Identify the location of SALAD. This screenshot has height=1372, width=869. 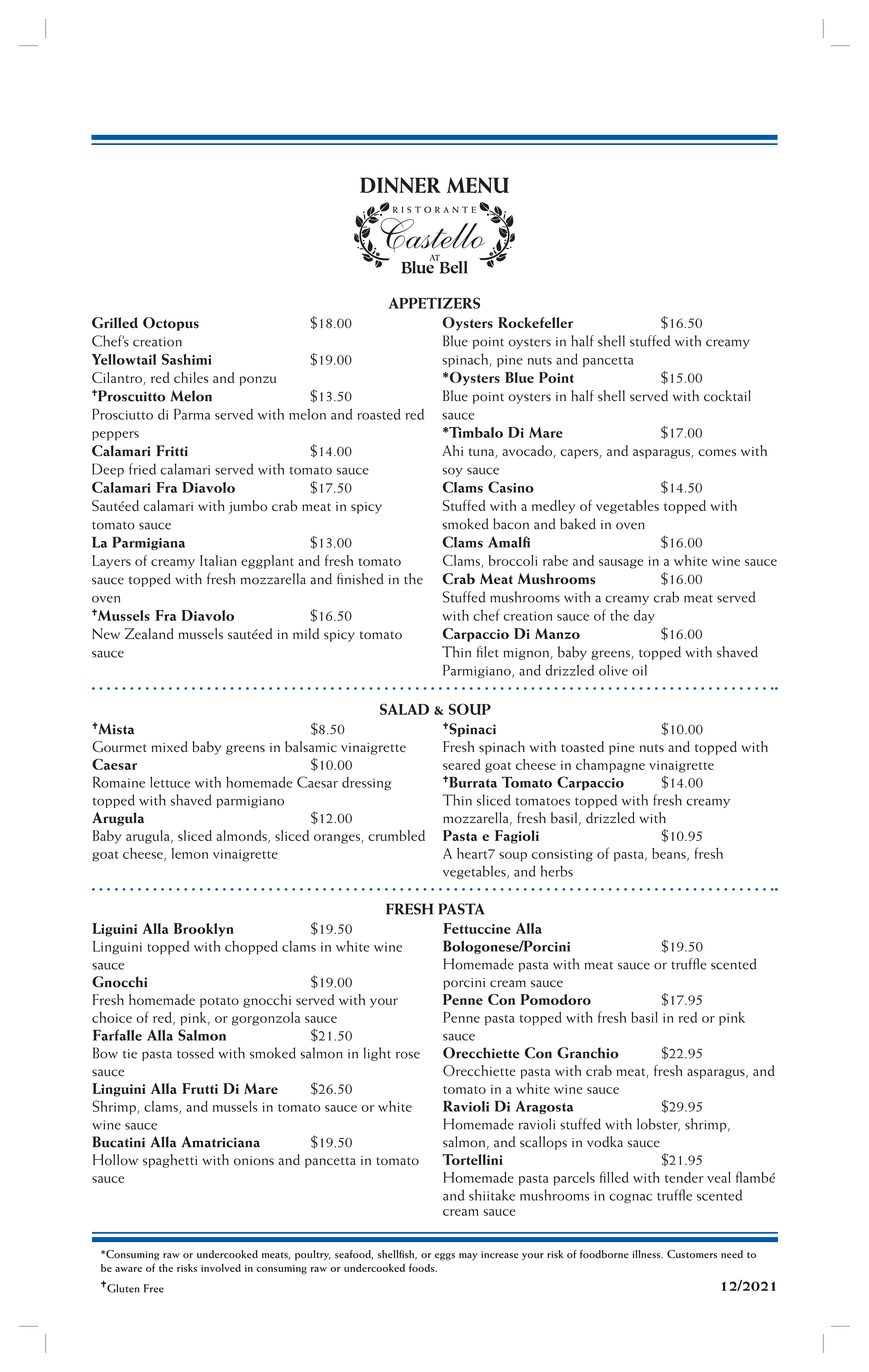
(404, 709).
